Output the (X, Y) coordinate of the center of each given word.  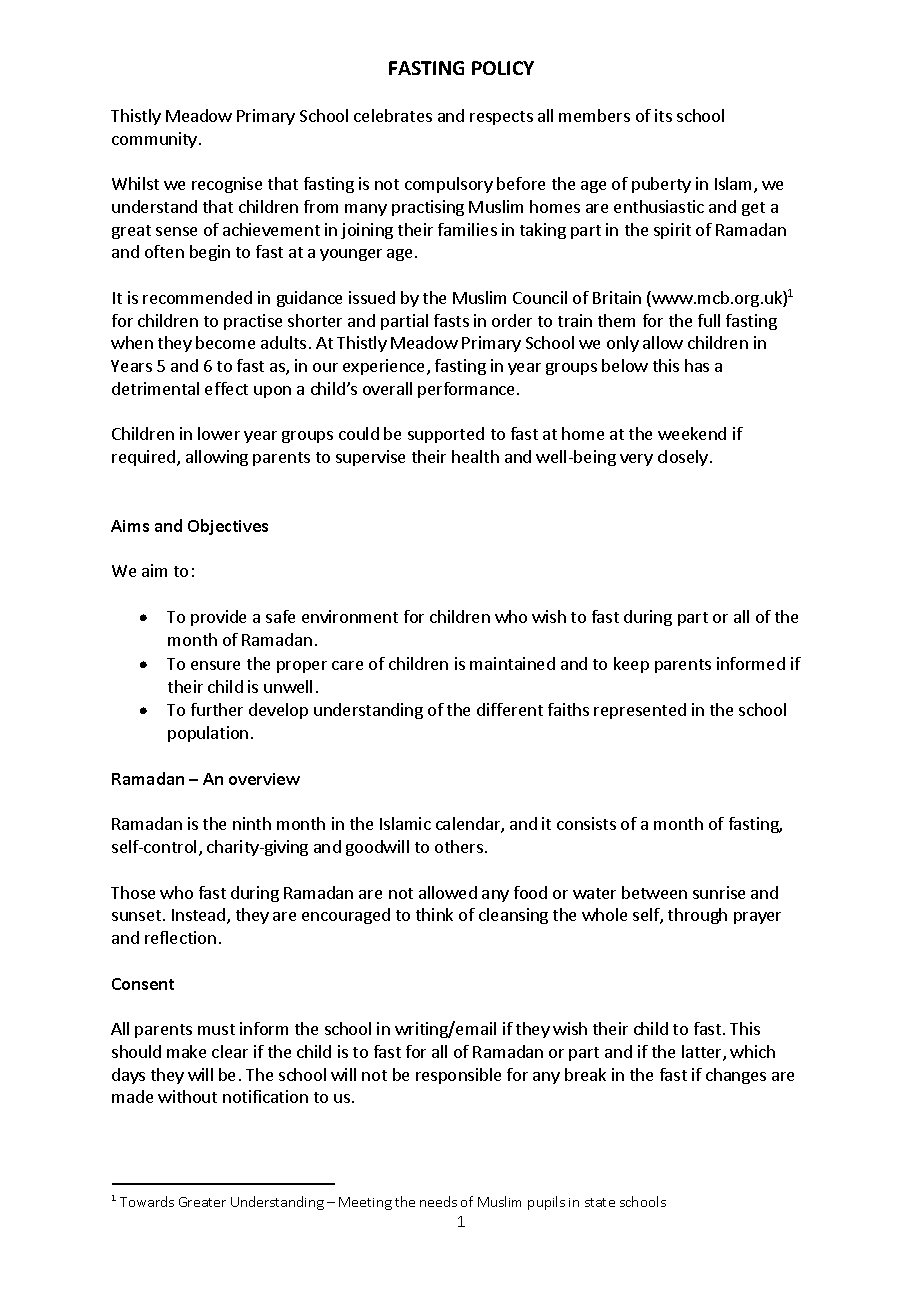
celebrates (393, 115)
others (459, 846)
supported (446, 435)
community (156, 140)
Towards (147, 1201)
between (654, 892)
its (663, 115)
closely (683, 458)
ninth (252, 823)
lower (219, 433)
